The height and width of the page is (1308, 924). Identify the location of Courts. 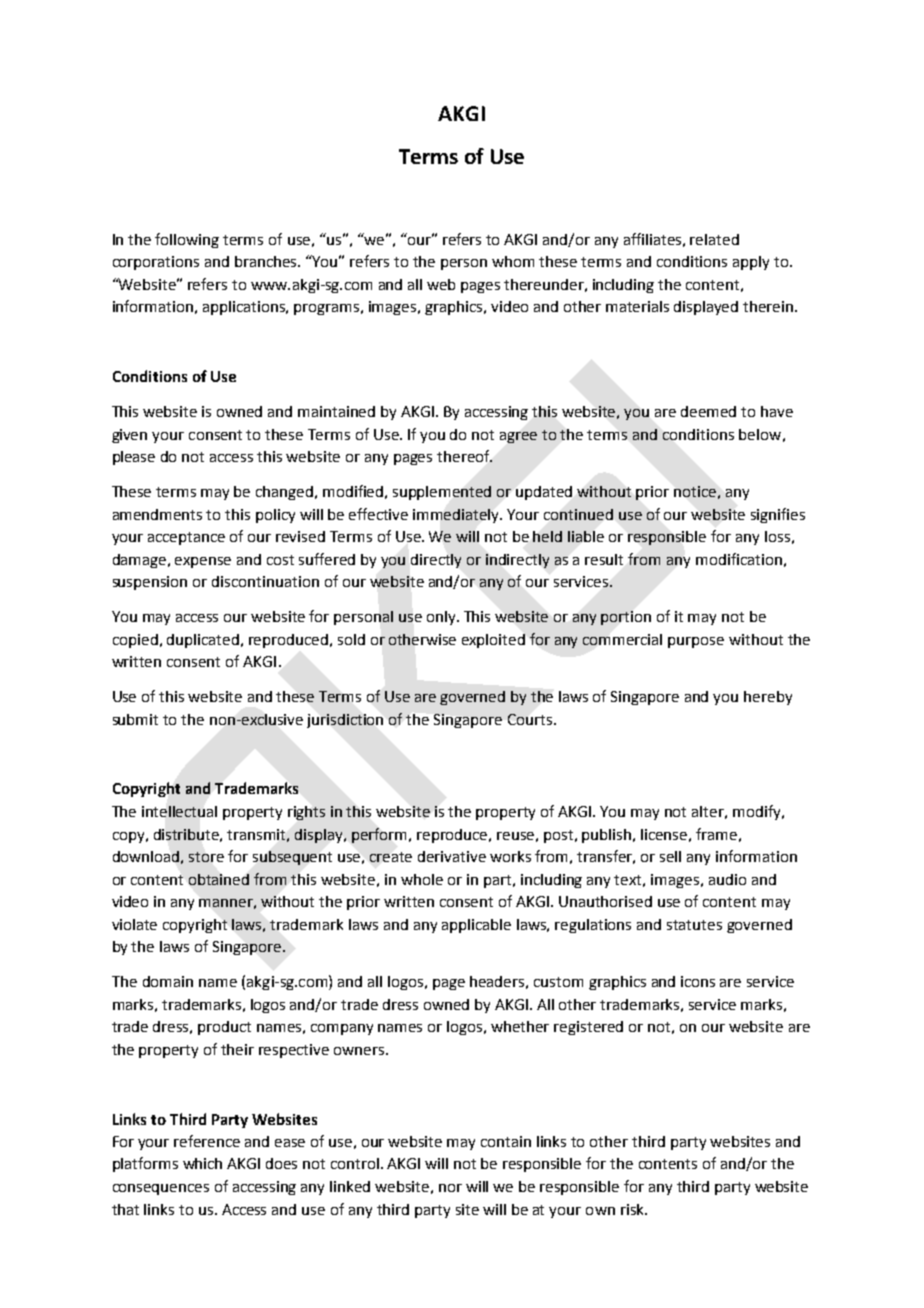
(531, 719).
